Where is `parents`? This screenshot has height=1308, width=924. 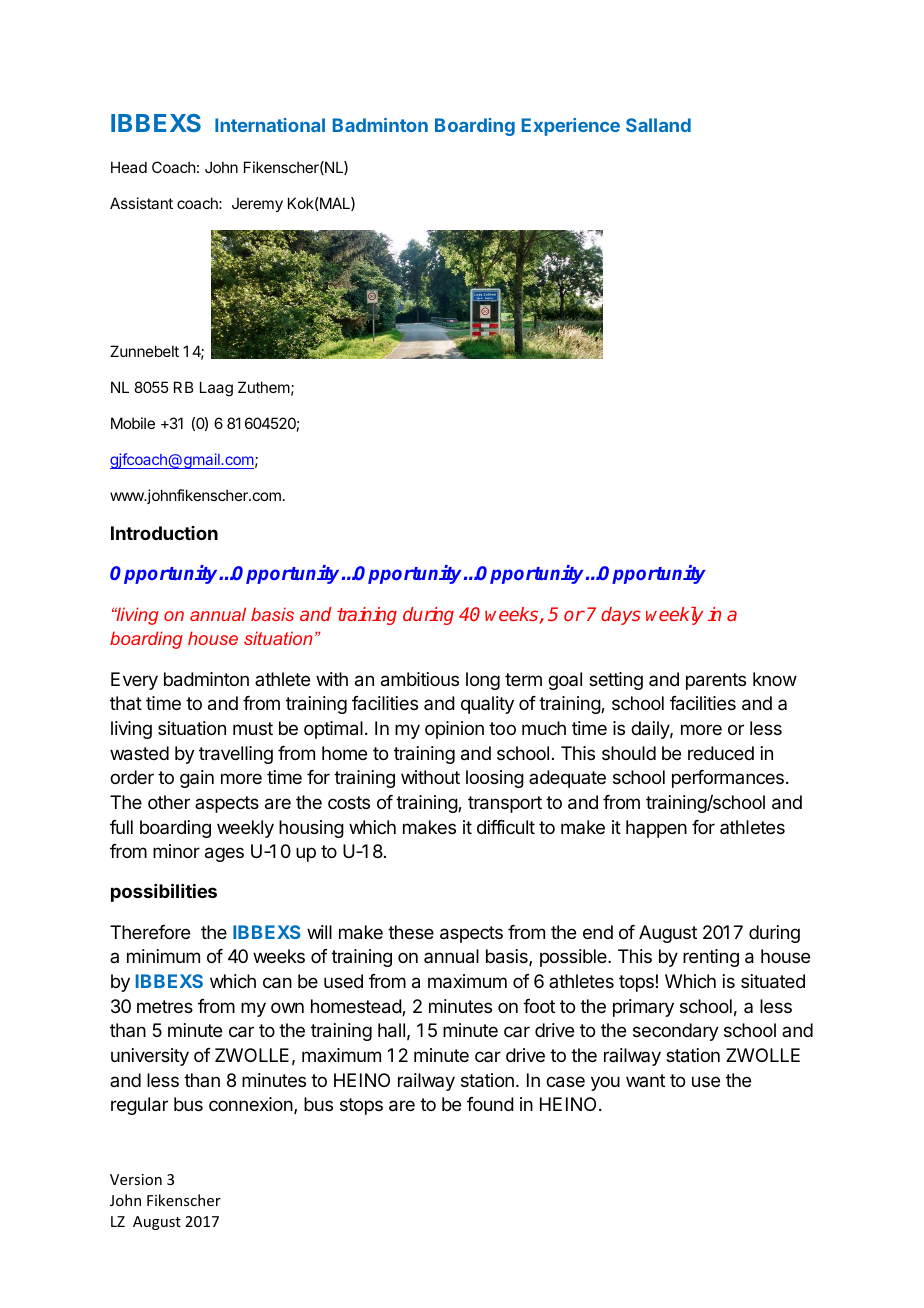
parents is located at coordinates (716, 681).
